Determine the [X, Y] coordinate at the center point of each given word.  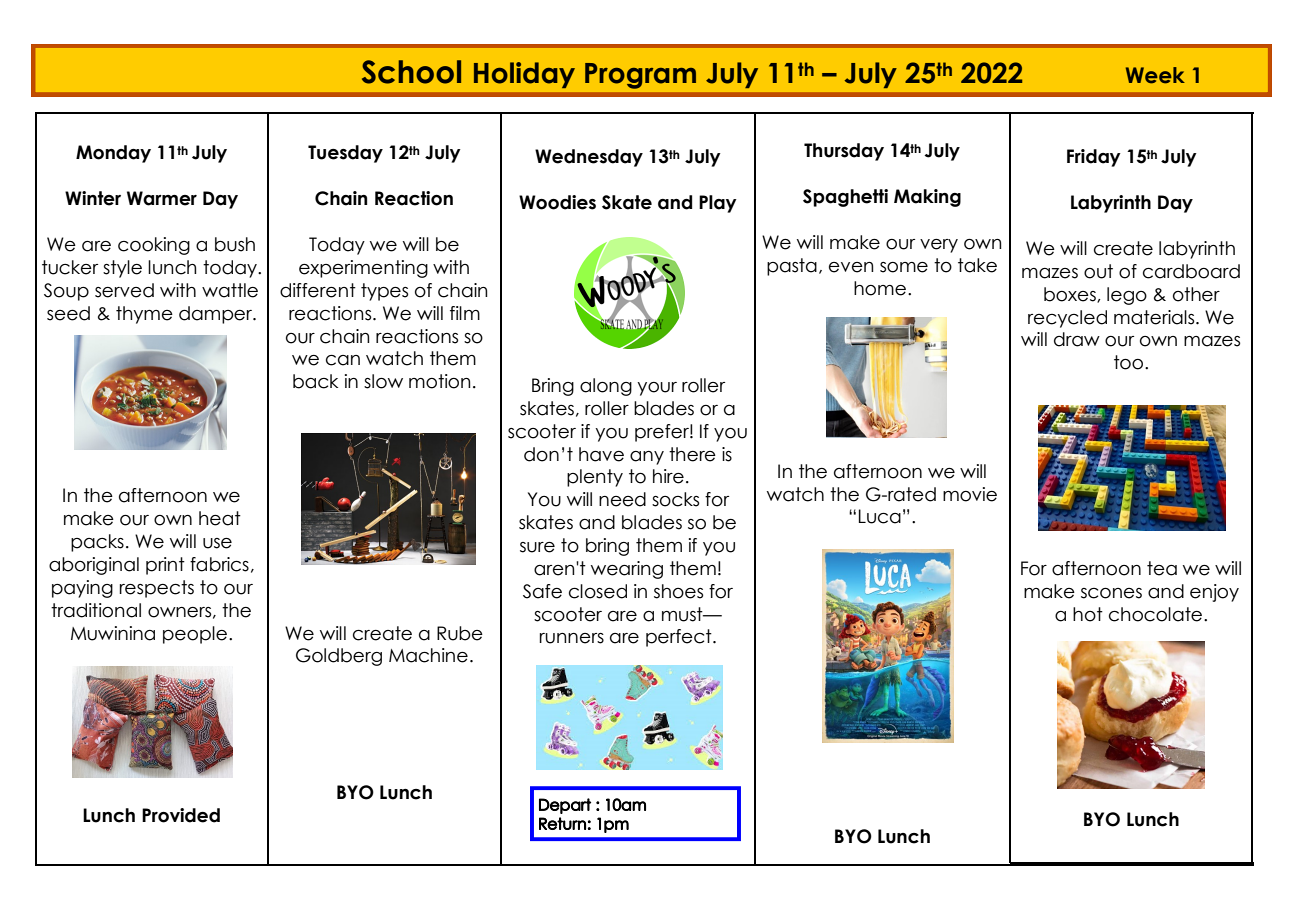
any [647, 458]
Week [1155, 75]
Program [640, 76]
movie [970, 494]
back [315, 381]
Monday [113, 154]
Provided [181, 815]
